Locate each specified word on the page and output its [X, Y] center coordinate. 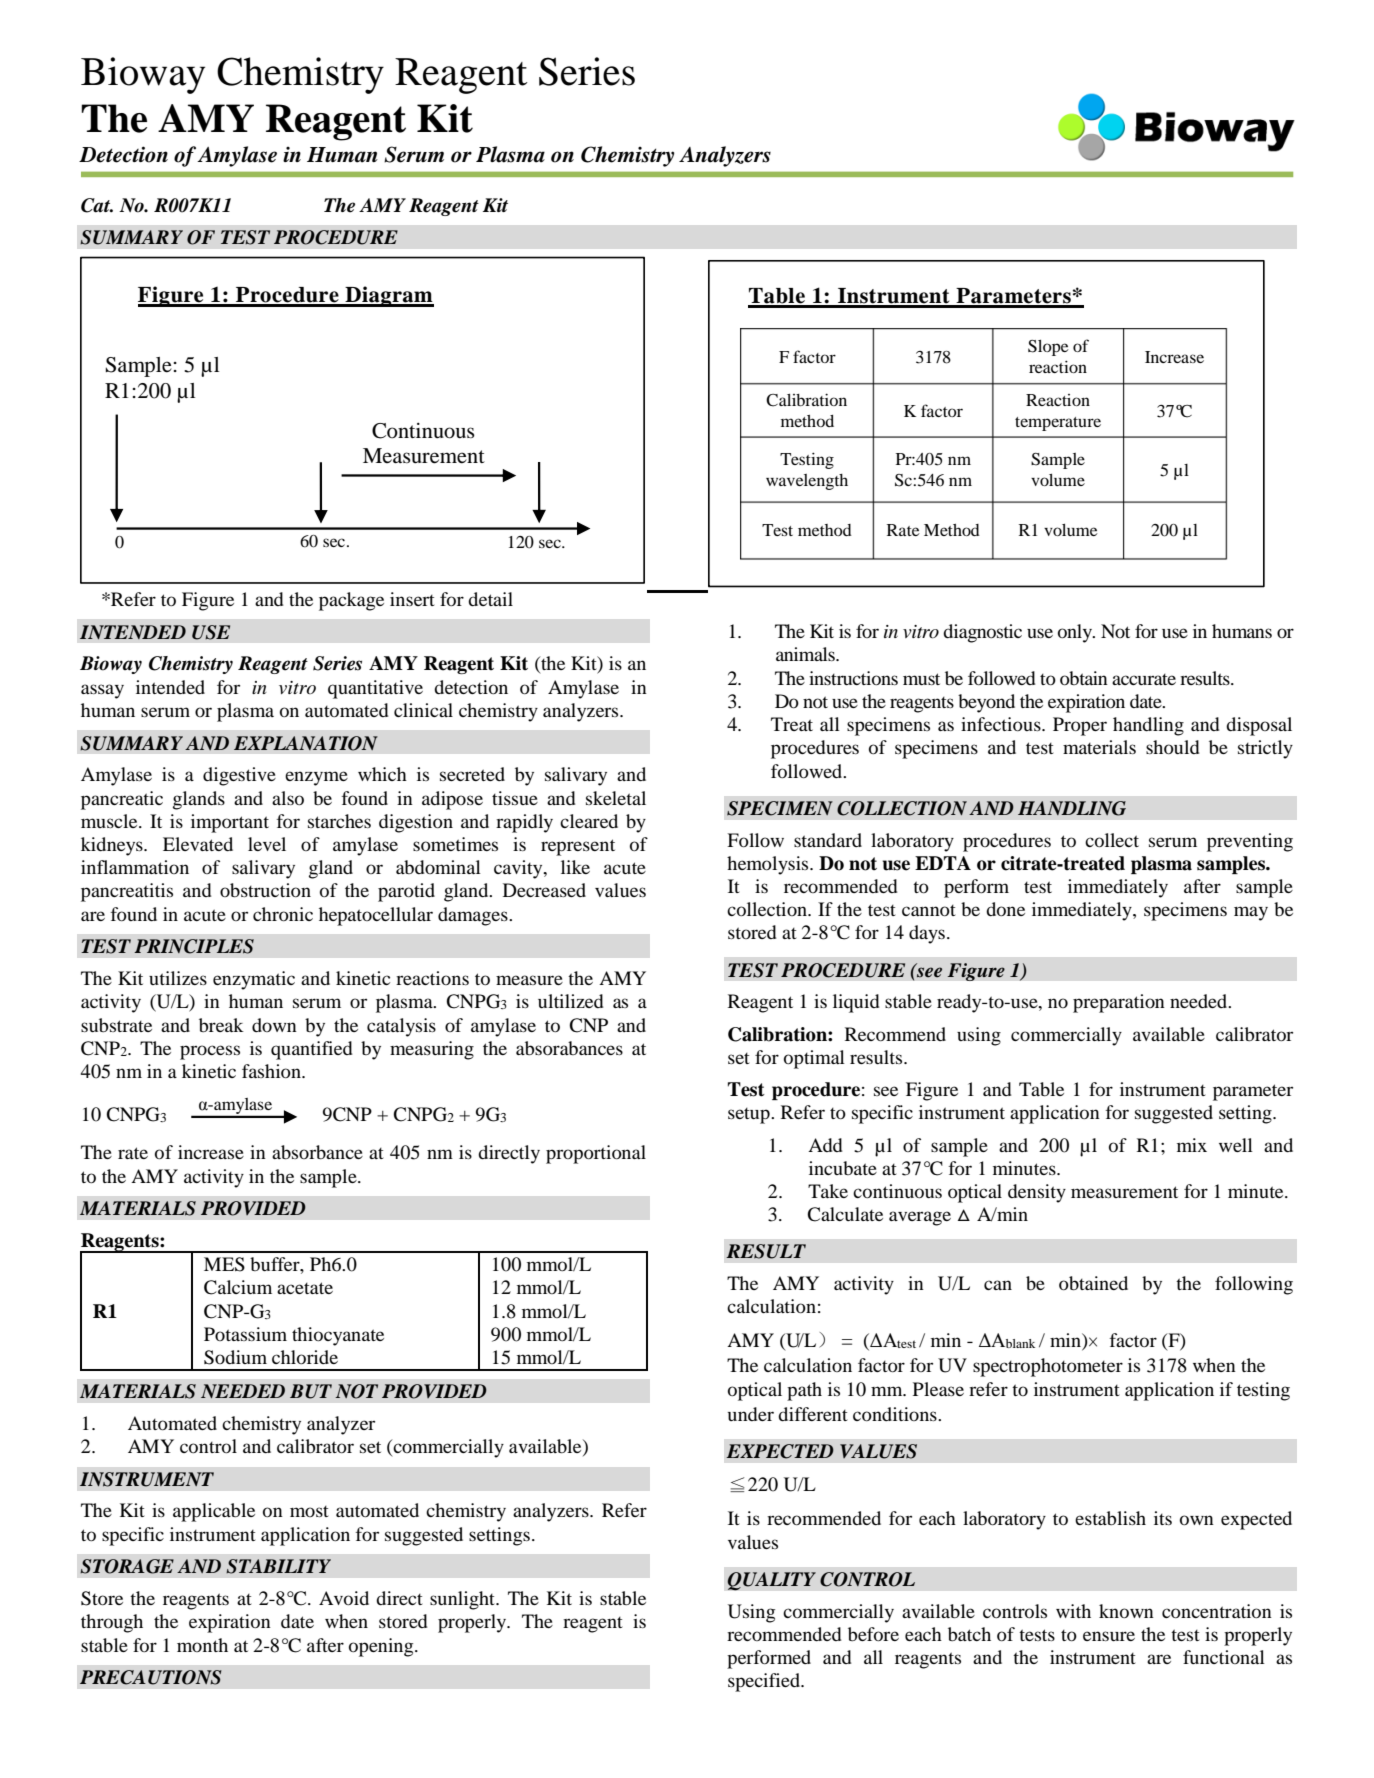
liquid [856, 1003]
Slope [1048, 348]
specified [765, 1682]
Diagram [388, 296]
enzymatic [254, 980]
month [202, 1645]
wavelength [807, 482]
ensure [1109, 1636]
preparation [1119, 1003]
